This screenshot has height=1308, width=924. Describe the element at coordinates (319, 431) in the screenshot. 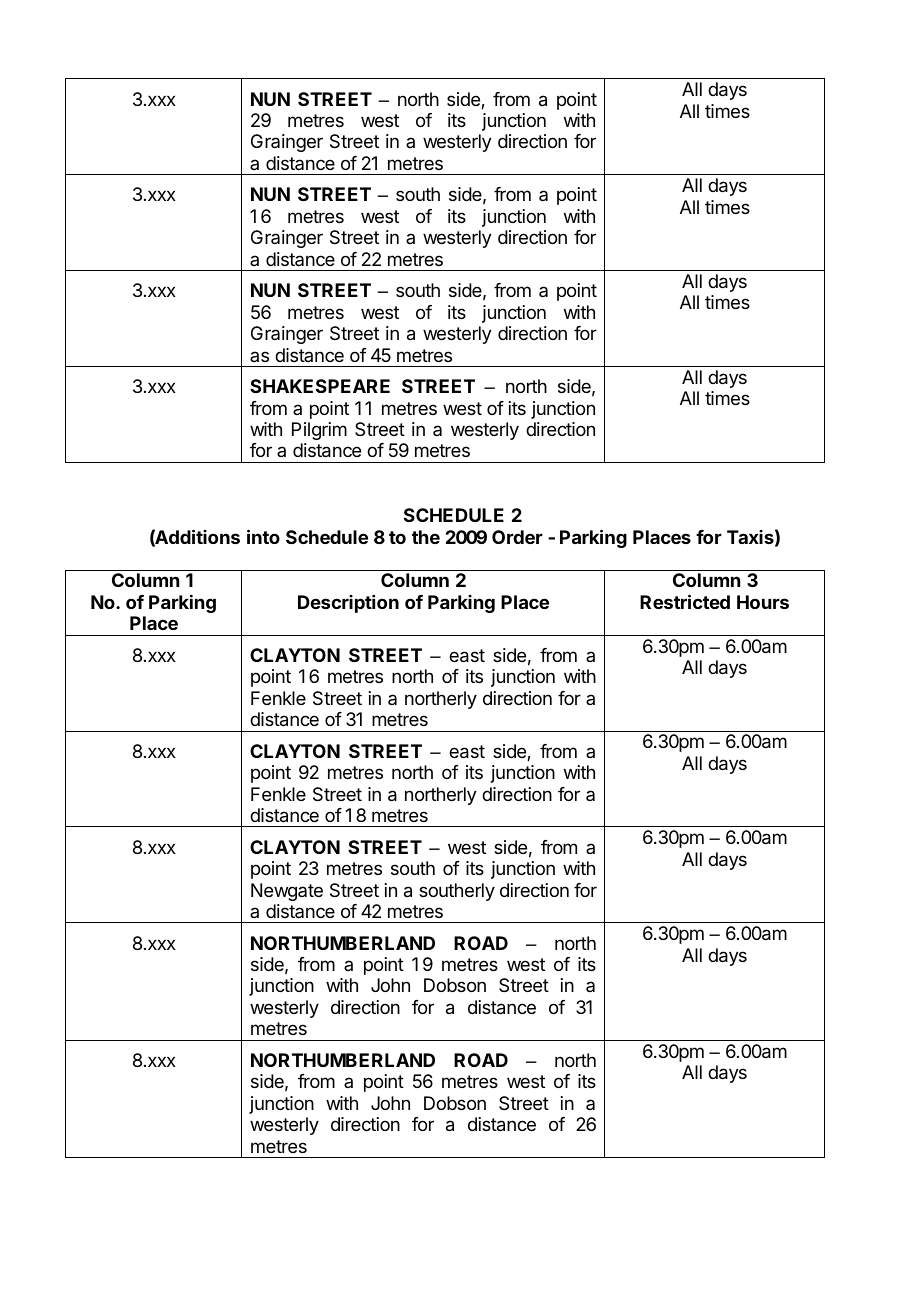

I see `Pilgrim` at that location.
